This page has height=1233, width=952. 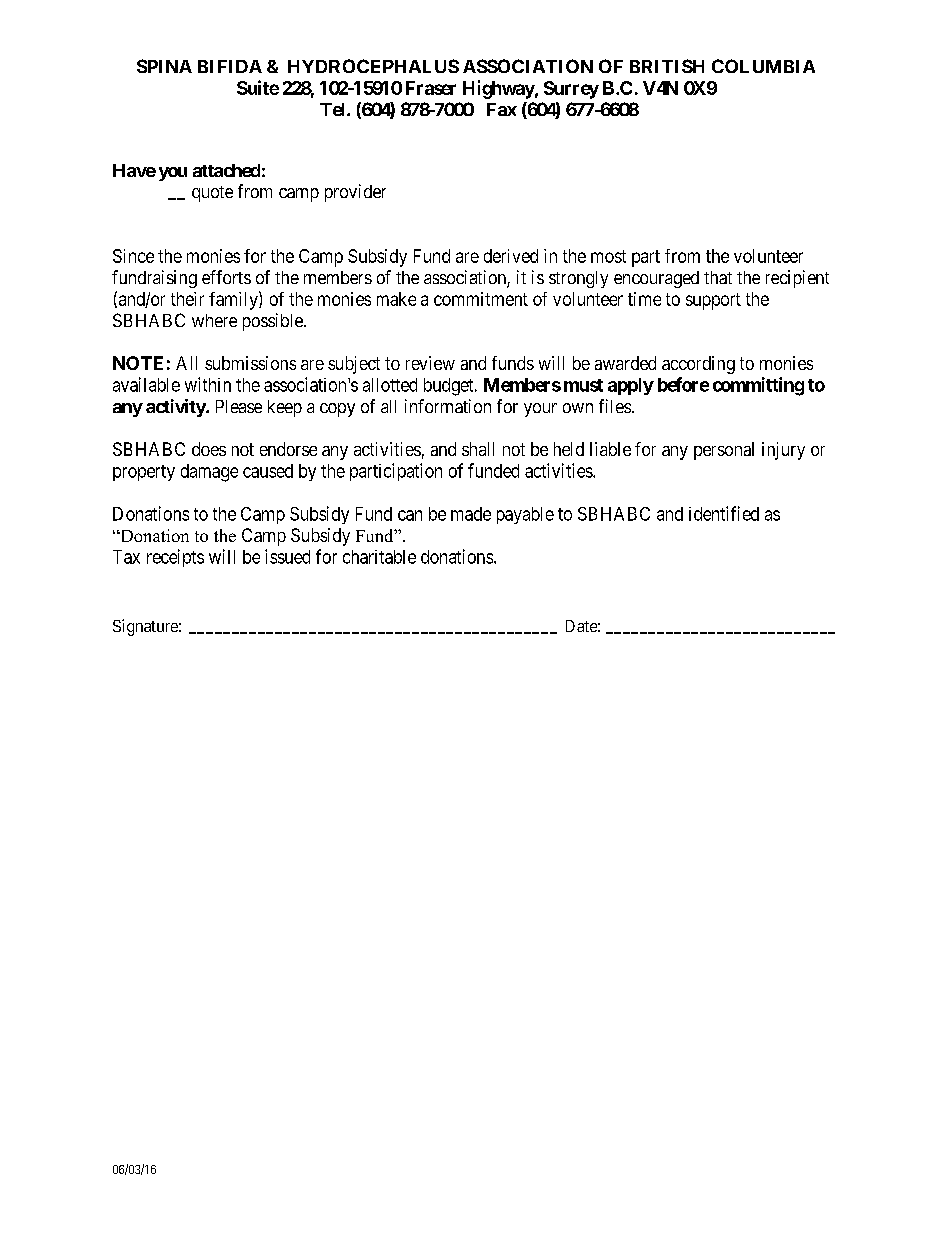 I want to click on does, so click(x=209, y=449).
